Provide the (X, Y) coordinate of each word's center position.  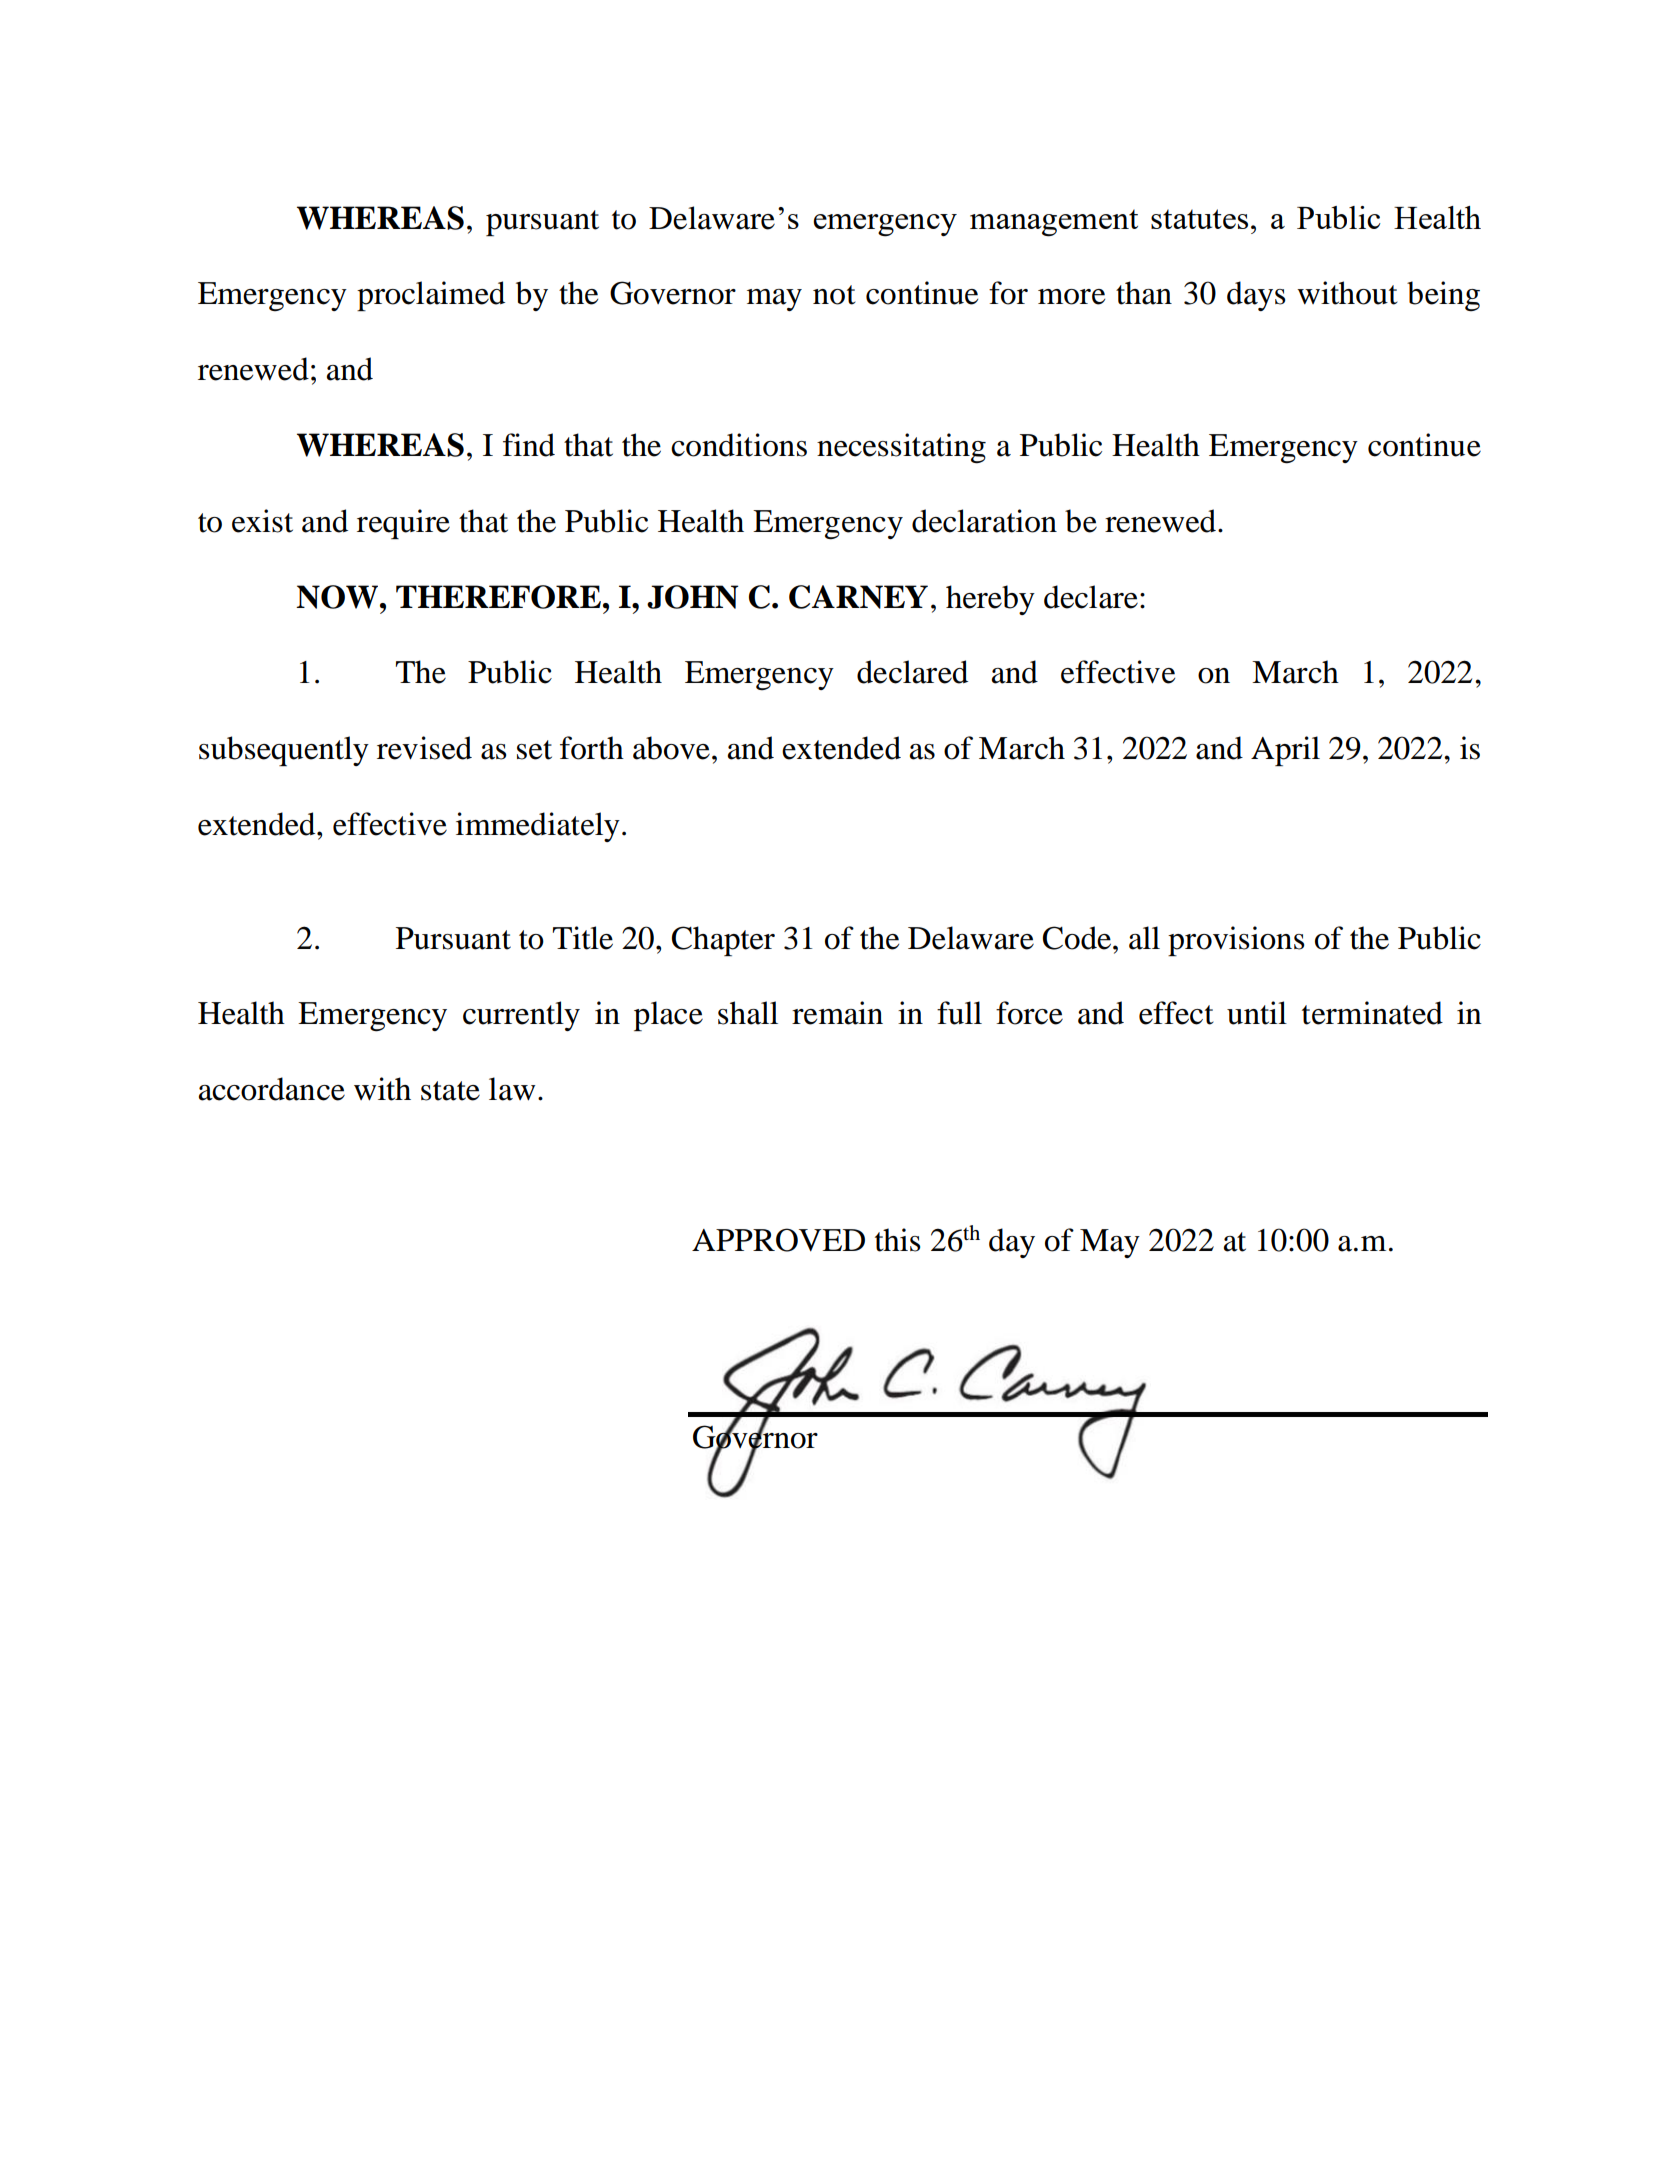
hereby (990, 600)
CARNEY (858, 597)
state (450, 1091)
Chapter (723, 941)
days (1256, 296)
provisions (1236, 941)
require (403, 524)
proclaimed (431, 296)
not (834, 295)
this (897, 1240)
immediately (538, 827)
